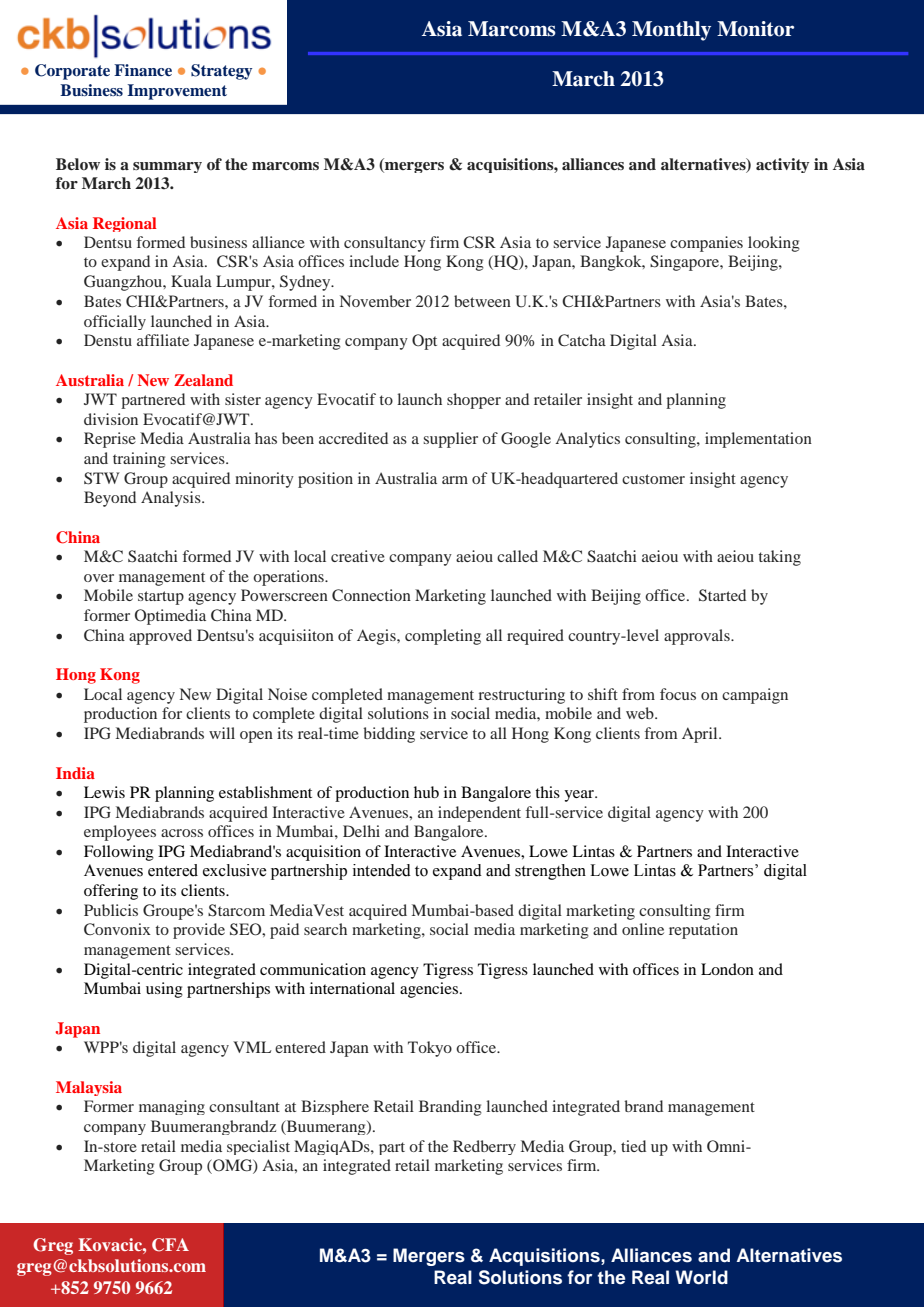 The height and width of the screenshot is (1307, 924). Describe the element at coordinates (163, 340) in the screenshot. I see `affiliate` at that location.
